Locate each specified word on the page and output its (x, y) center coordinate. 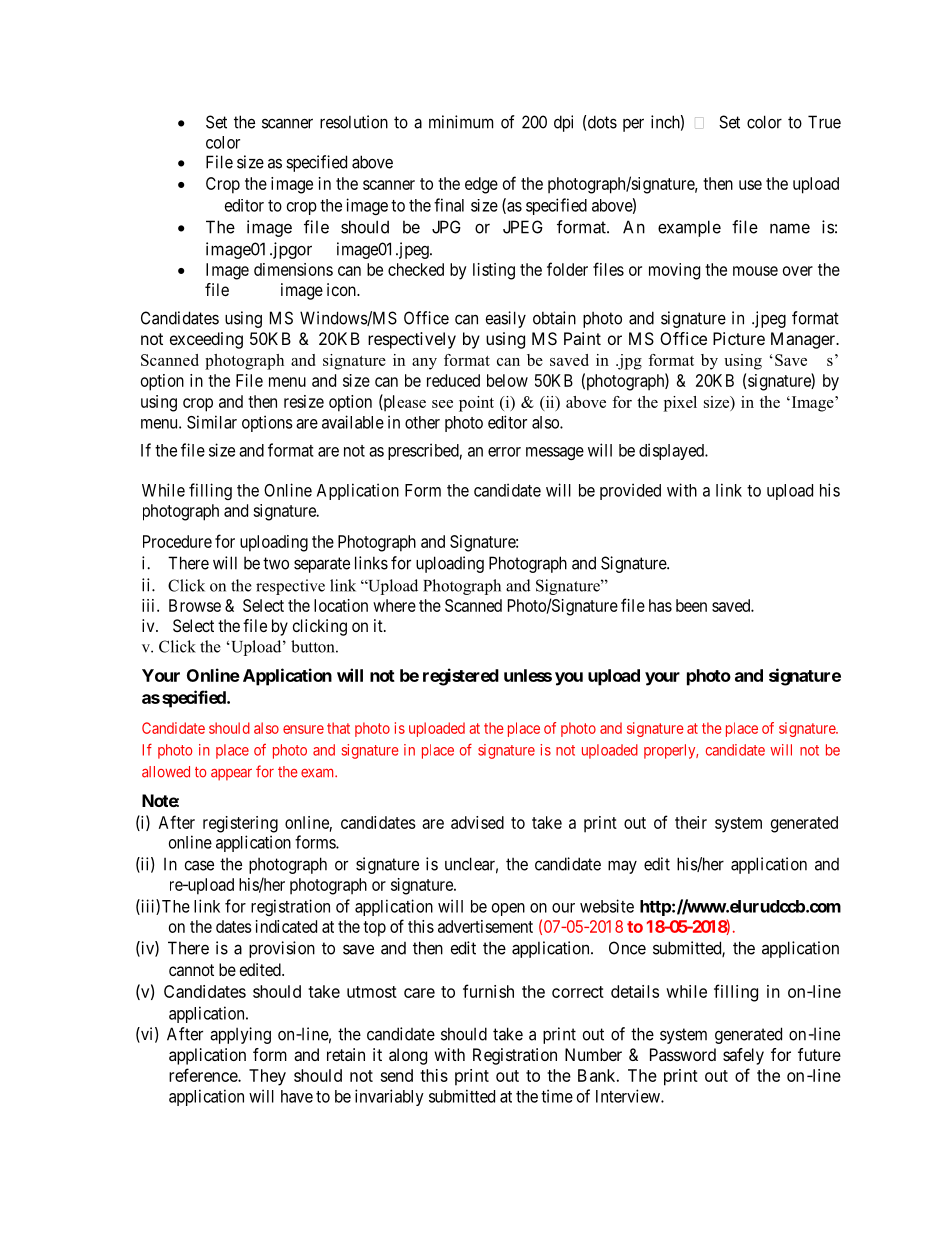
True (824, 122)
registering (240, 824)
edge (481, 185)
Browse (195, 605)
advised (477, 822)
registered (461, 677)
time (557, 1096)
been (691, 605)
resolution (354, 122)
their (691, 822)
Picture (739, 338)
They (267, 1077)
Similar (212, 422)
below (507, 380)
